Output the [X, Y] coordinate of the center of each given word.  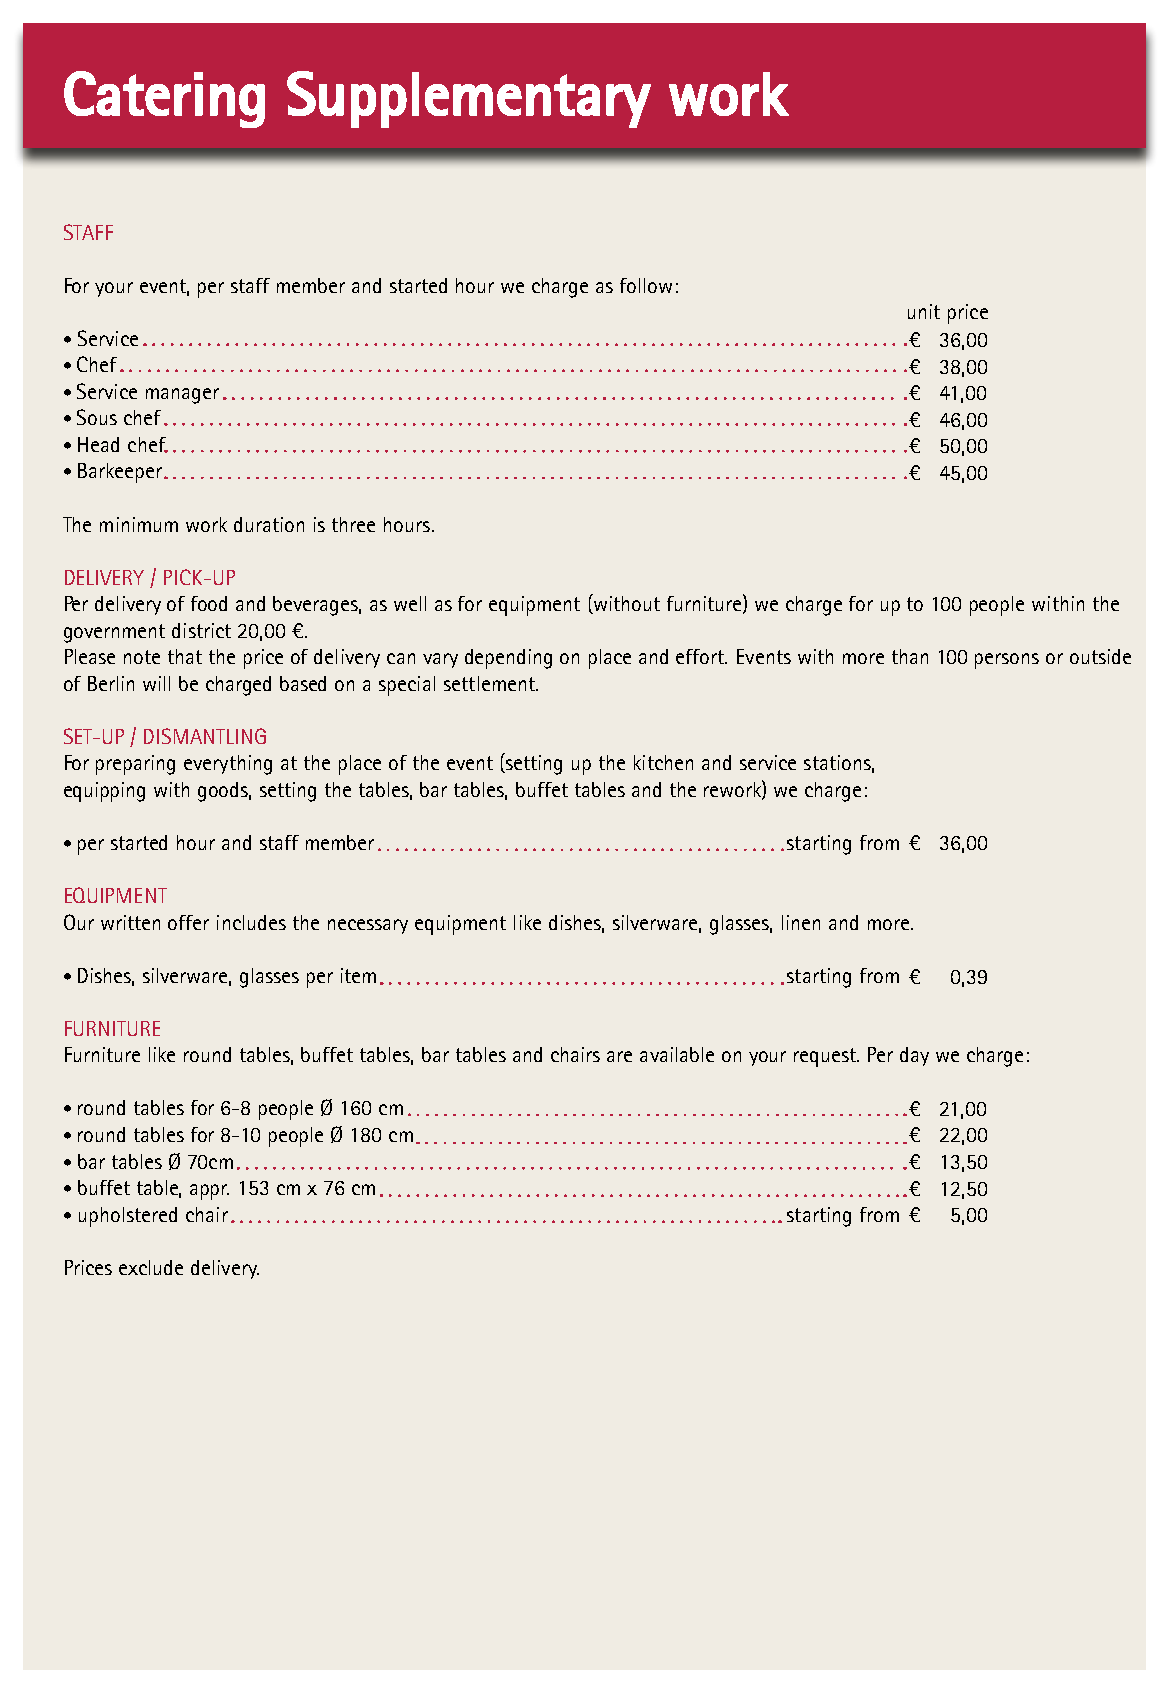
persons [1007, 661]
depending [508, 659]
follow [646, 285]
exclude [151, 1267]
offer [188, 922]
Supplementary [469, 99]
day [914, 1056]
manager [182, 396]
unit [924, 311]
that [185, 656]
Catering [164, 99]
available [677, 1054]
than [910, 656]
